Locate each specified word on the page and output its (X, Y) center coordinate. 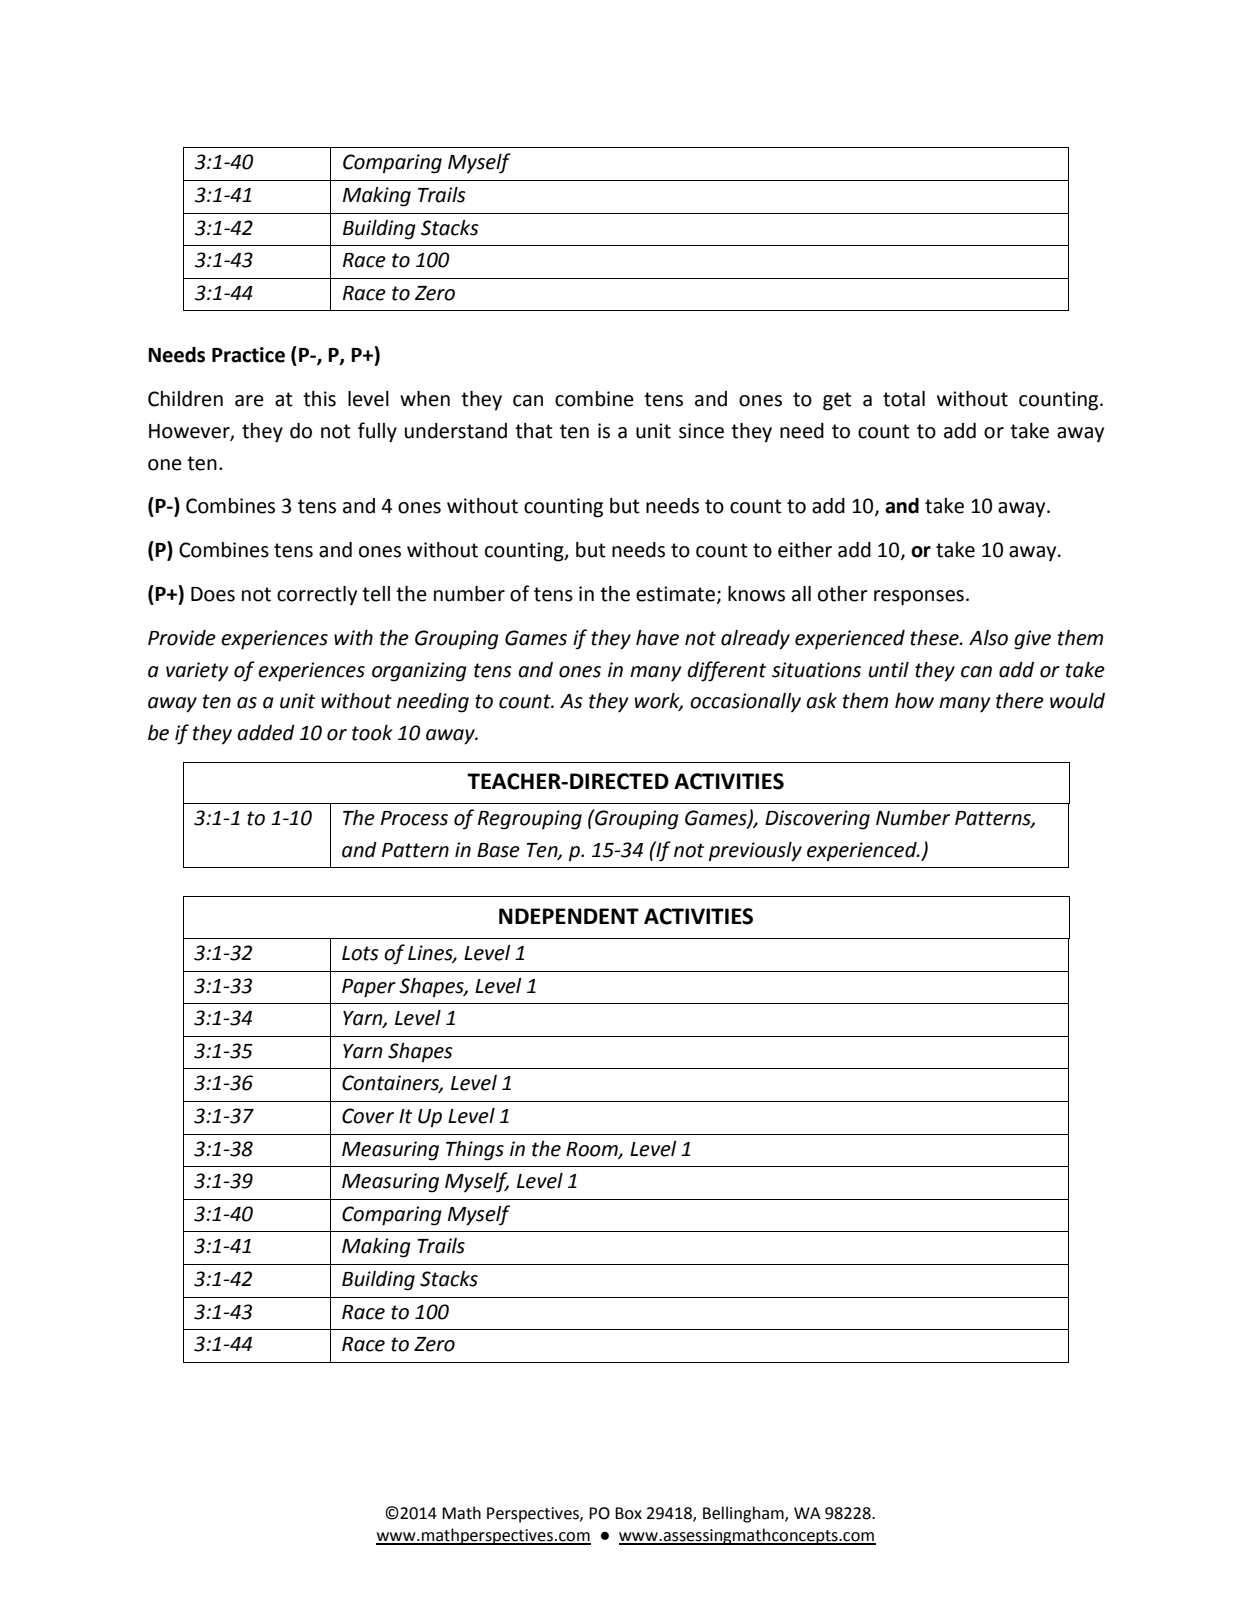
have (657, 638)
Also (988, 638)
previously (755, 852)
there (1020, 701)
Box (628, 1513)
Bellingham (744, 1514)
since (701, 431)
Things (475, 1151)
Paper (369, 988)
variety (197, 672)
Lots (360, 953)
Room (593, 1150)
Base (498, 850)
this (319, 399)
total (904, 399)
